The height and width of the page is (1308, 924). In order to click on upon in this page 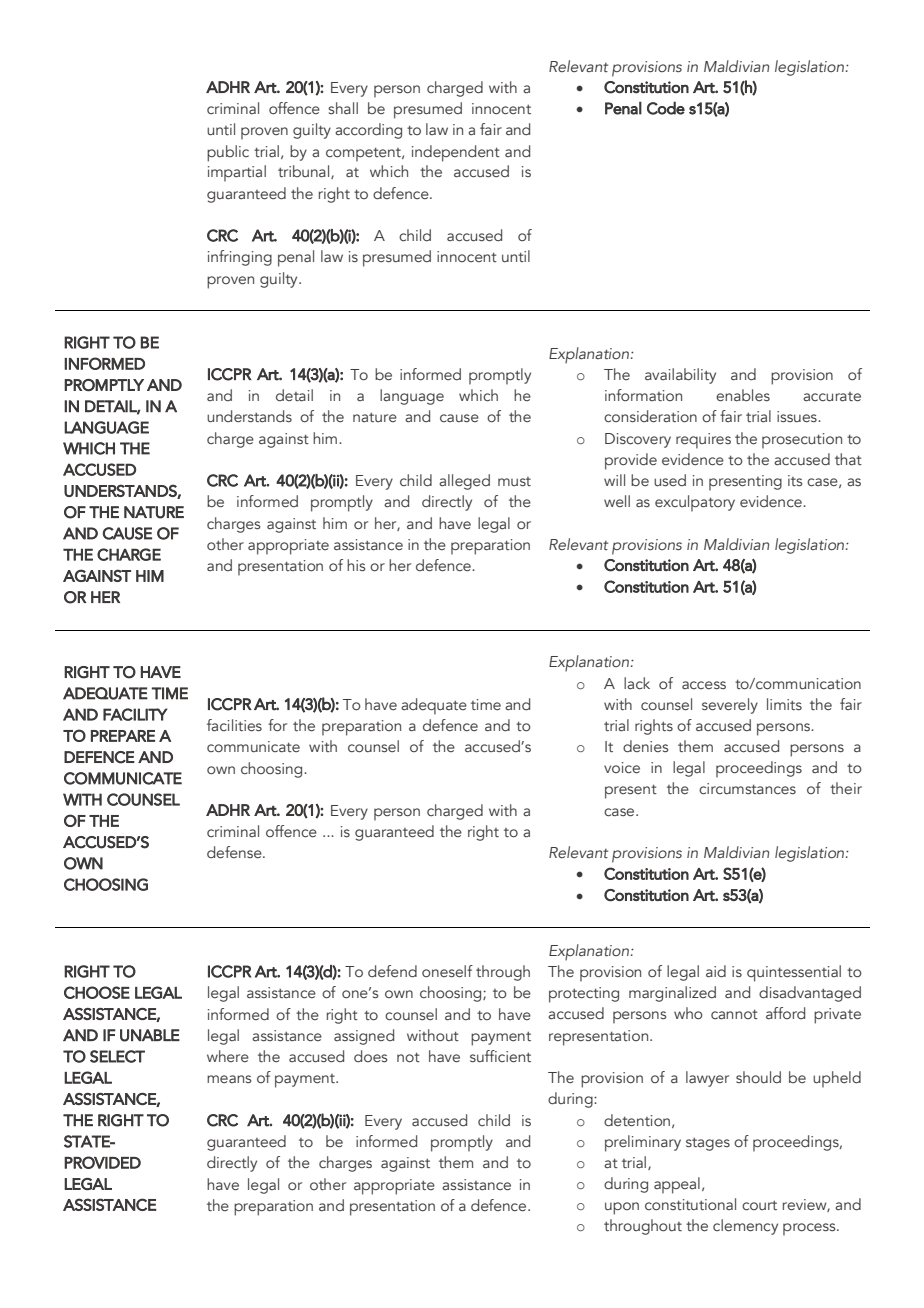, I will do `click(622, 1208)`.
